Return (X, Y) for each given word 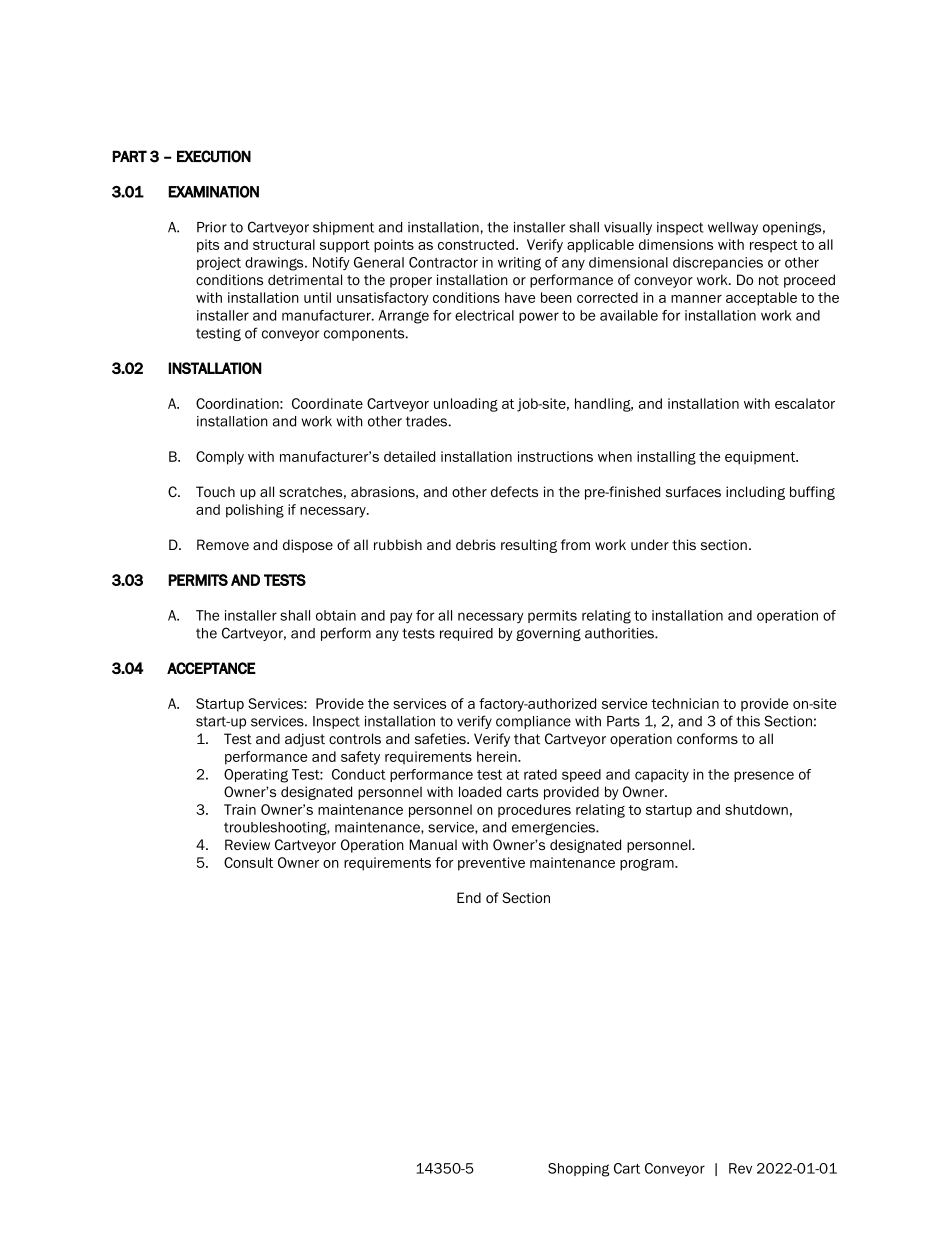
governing (548, 634)
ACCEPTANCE (211, 668)
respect (774, 246)
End (469, 897)
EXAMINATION (213, 192)
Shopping (578, 1170)
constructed (476, 244)
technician (685, 703)
